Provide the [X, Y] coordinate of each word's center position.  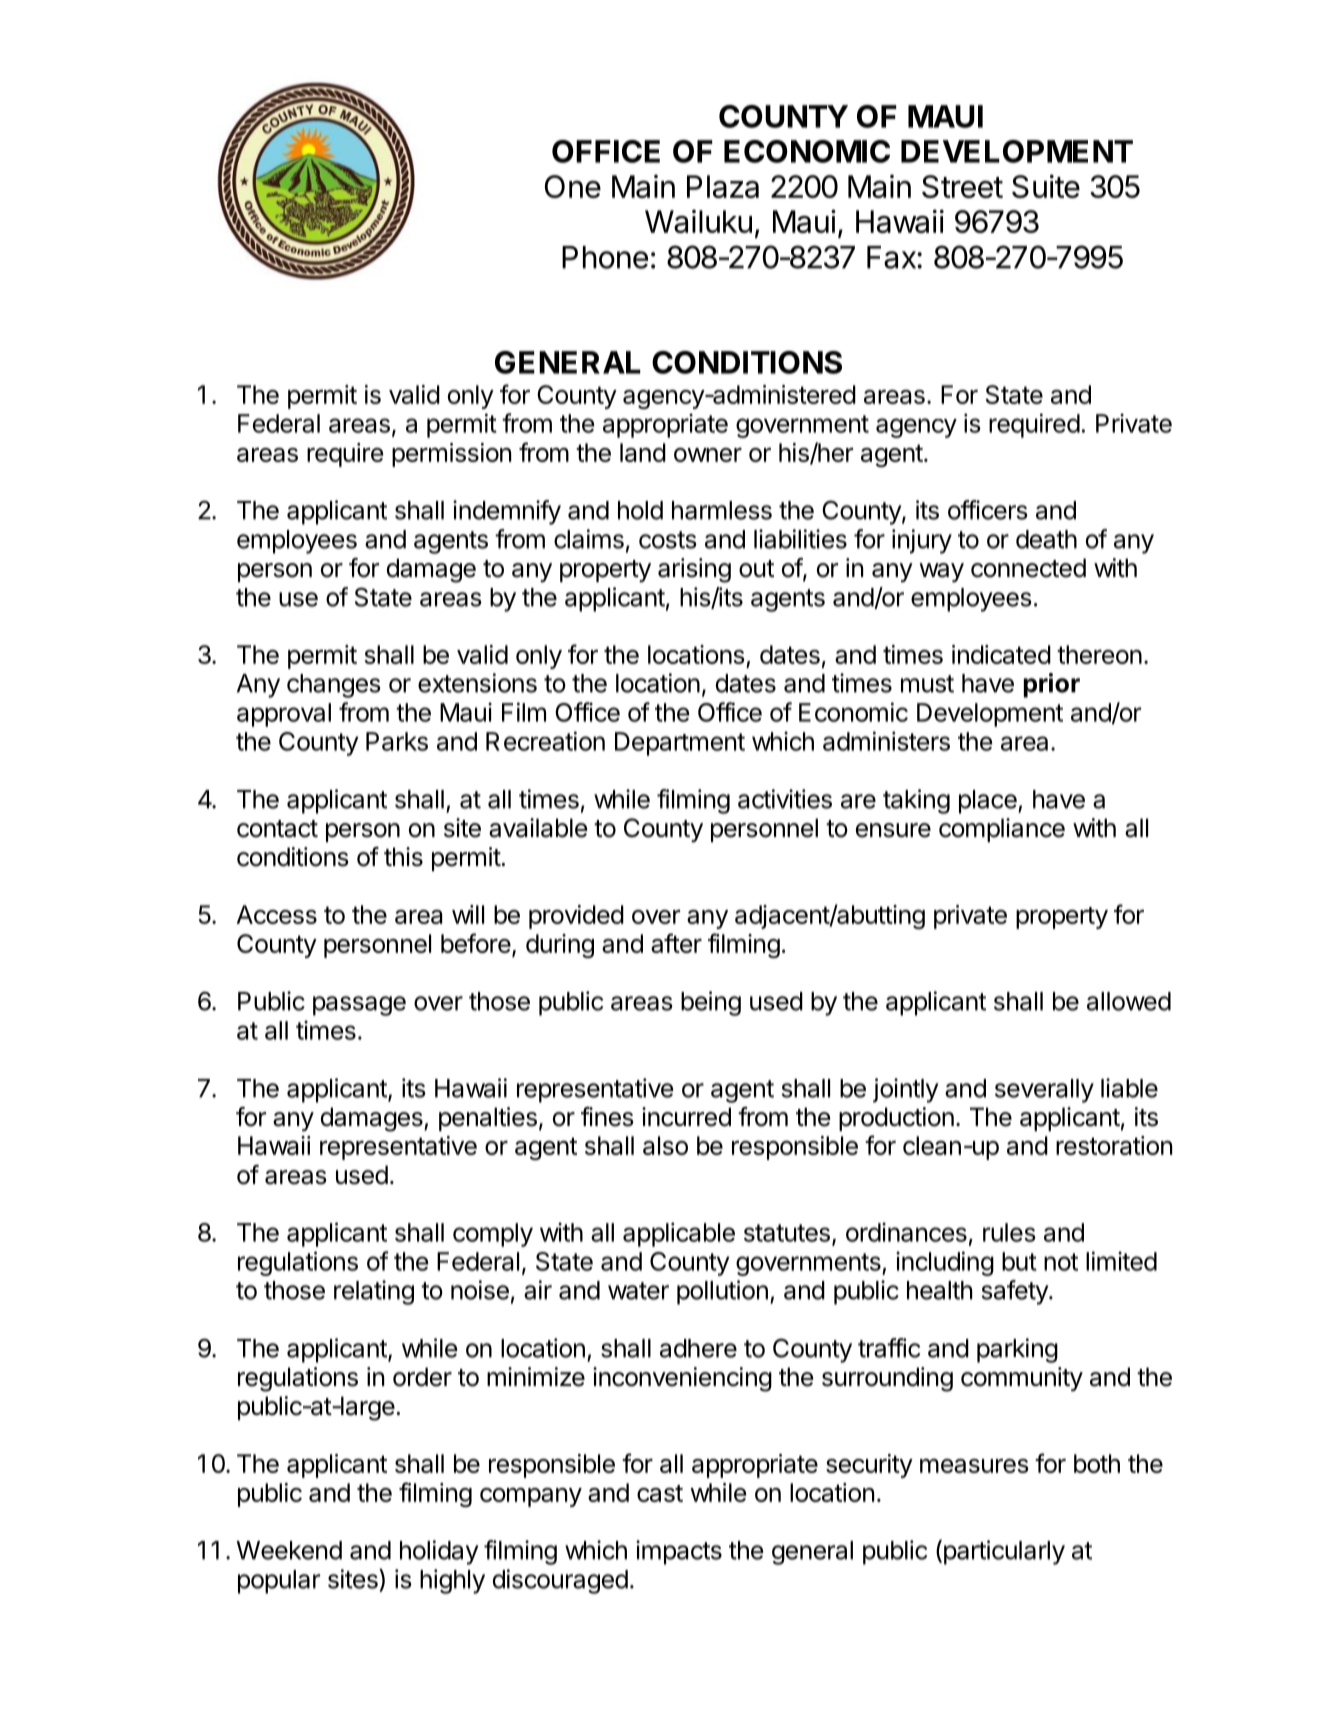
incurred [686, 1117]
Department [680, 744]
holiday [439, 1552]
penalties [488, 1119]
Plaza [723, 186]
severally [1044, 1091]
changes [334, 686]
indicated [1001, 654]
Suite [1046, 186]
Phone [605, 257]
